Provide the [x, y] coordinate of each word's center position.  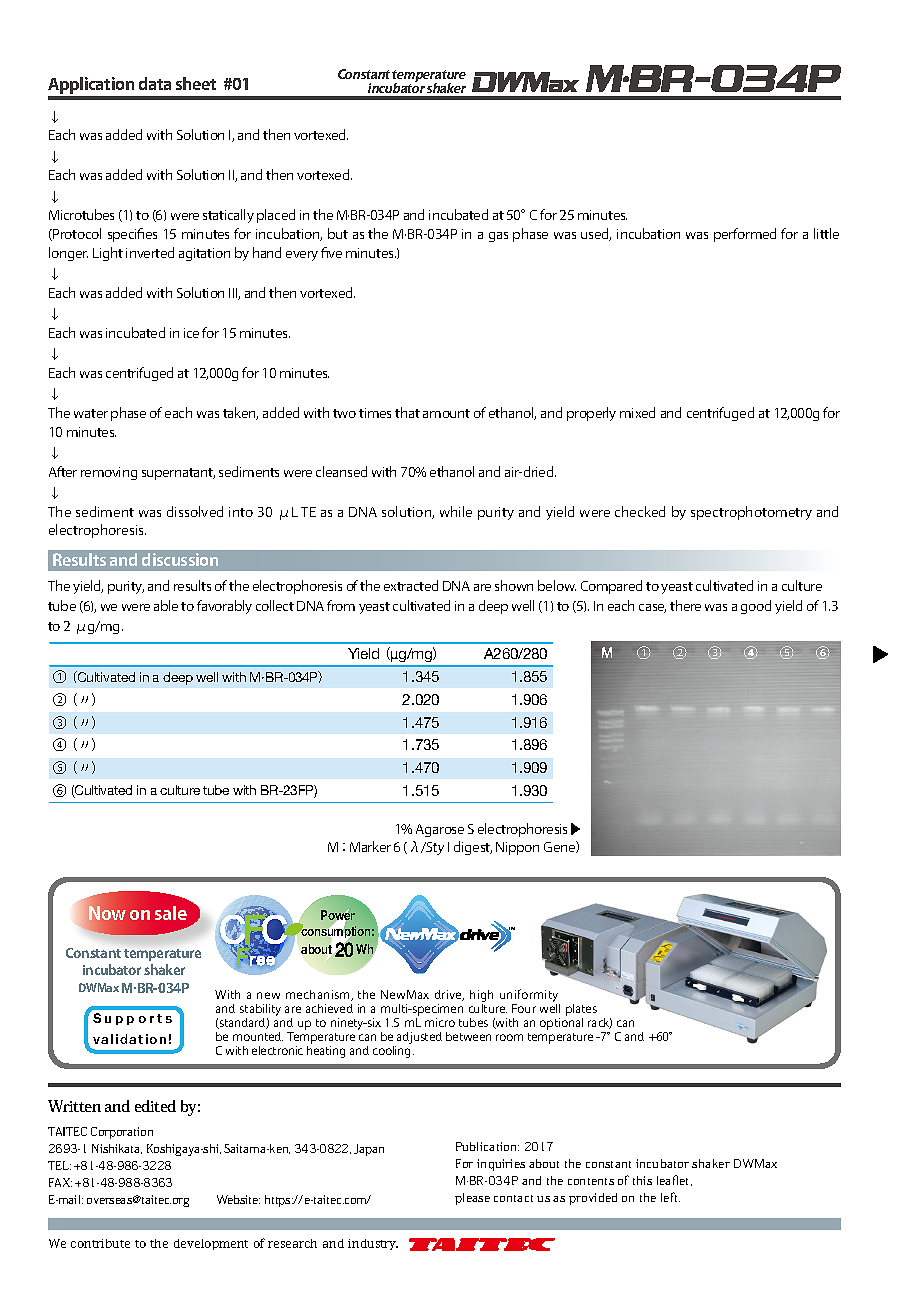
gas [498, 237]
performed [745, 235]
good [756, 607]
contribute [100, 1243]
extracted [411, 585]
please [472, 1199]
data [155, 83]
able [166, 605]
